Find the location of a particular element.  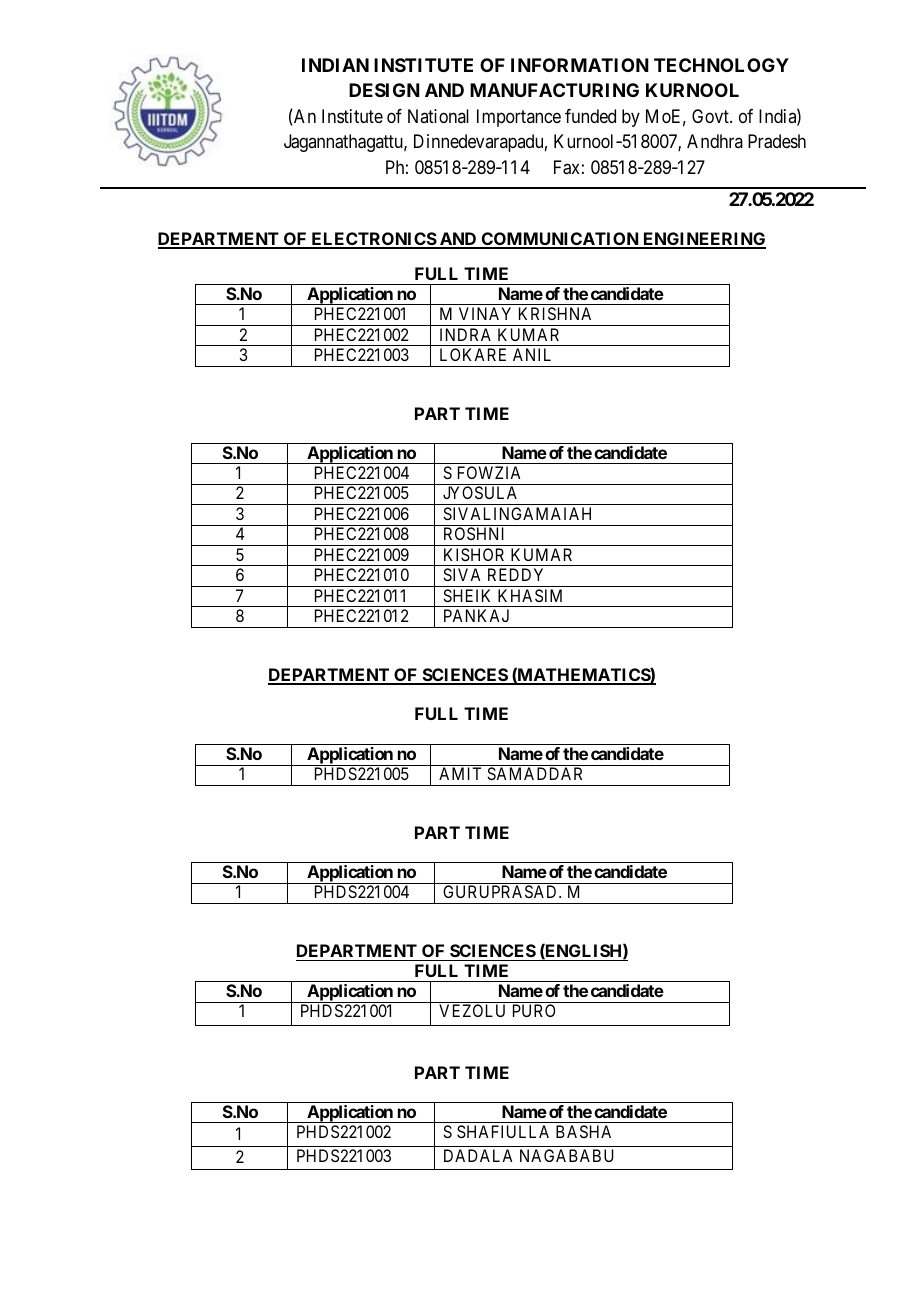

TECHNOLOGY is located at coordinates (721, 65).
